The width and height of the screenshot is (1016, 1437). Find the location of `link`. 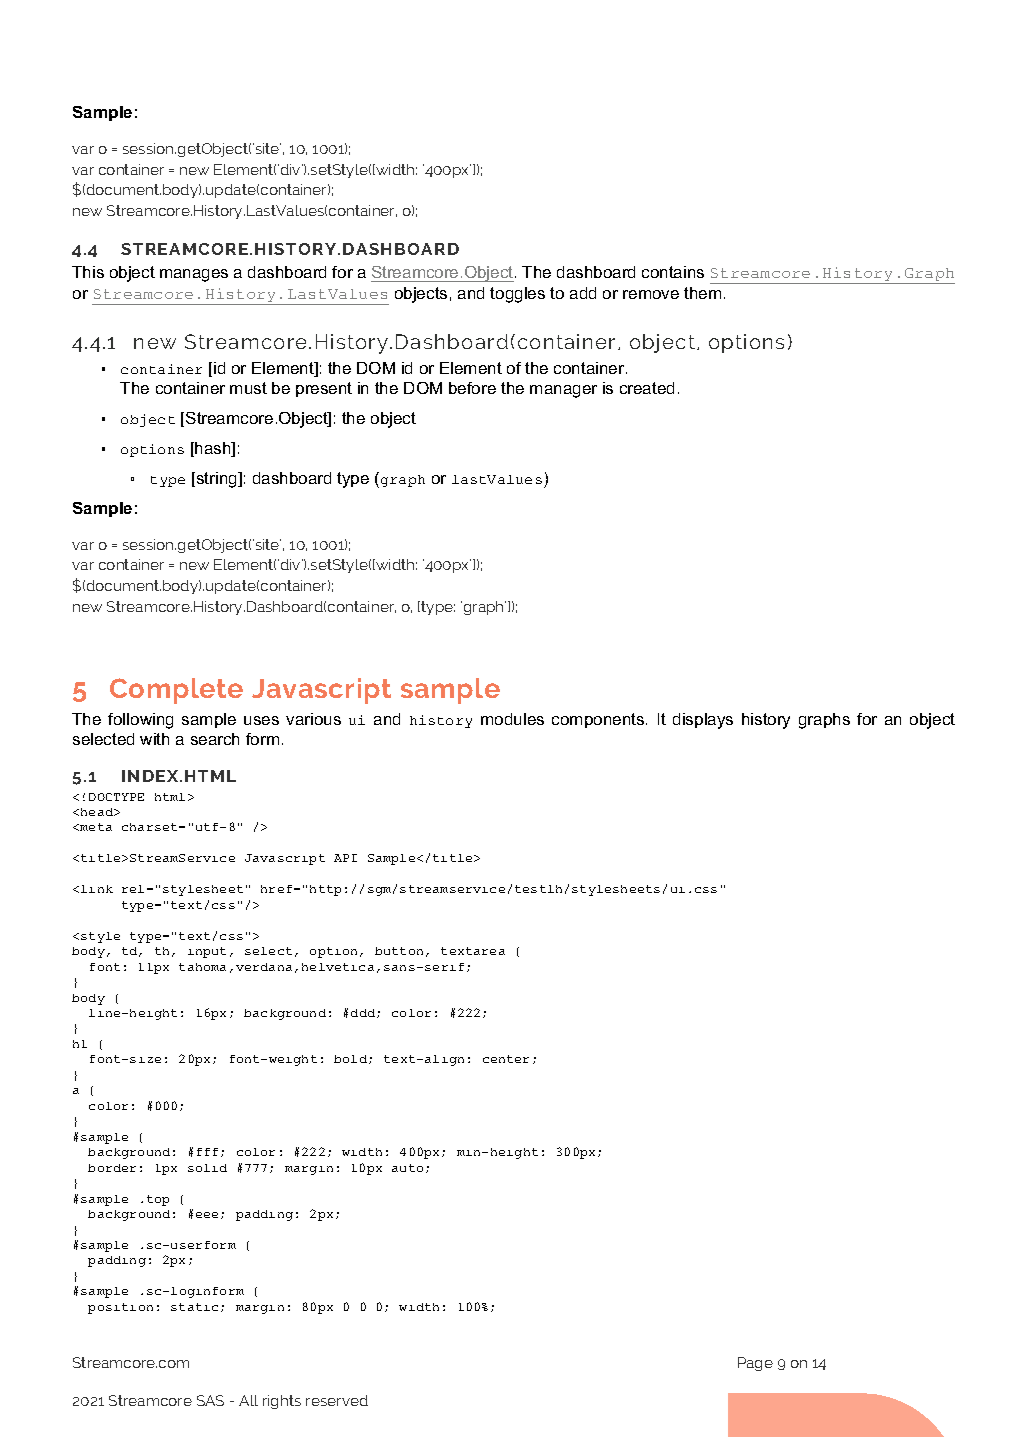

link is located at coordinates (97, 889).
